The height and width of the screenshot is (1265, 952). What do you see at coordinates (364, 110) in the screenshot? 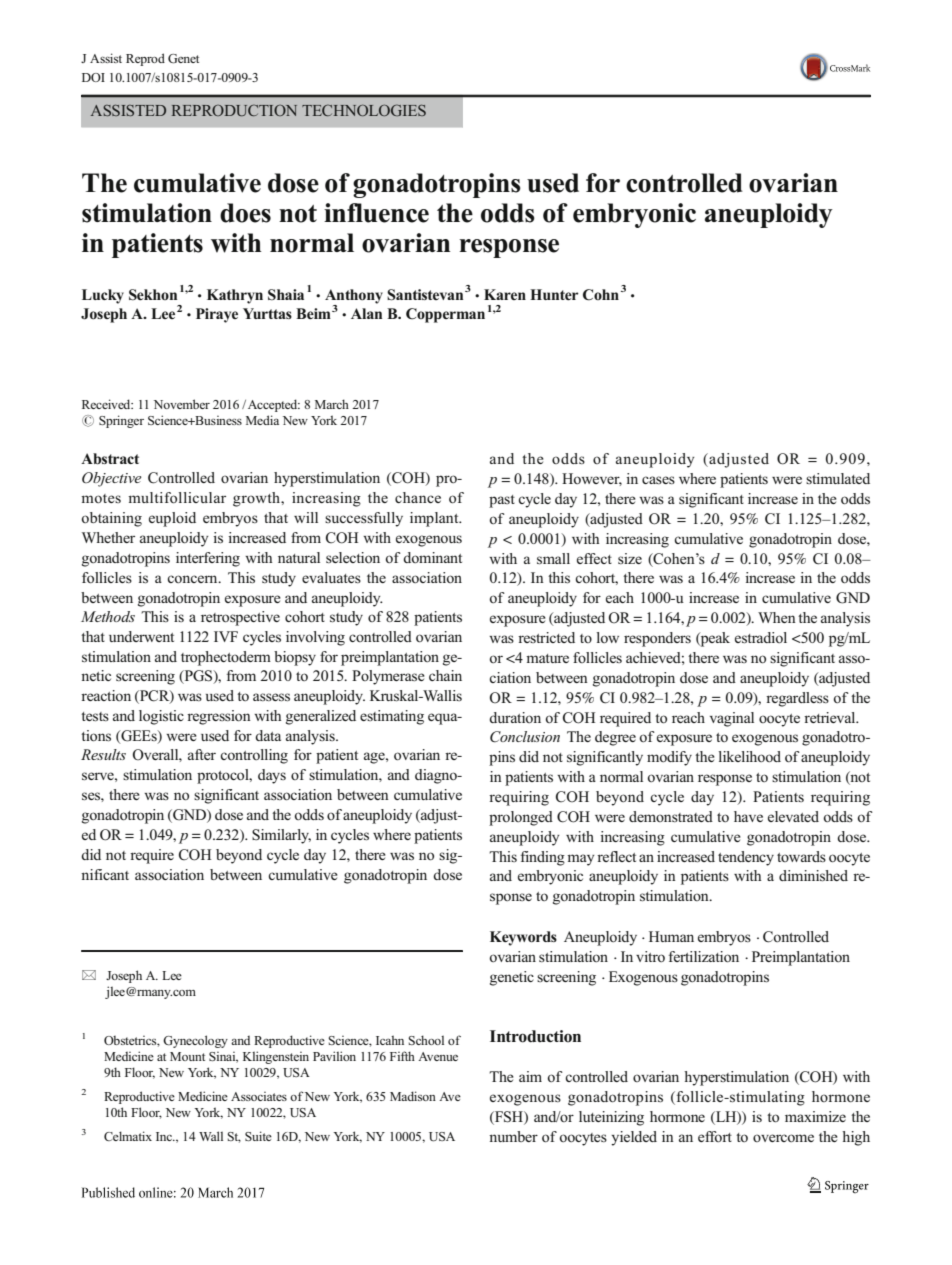
I see `TECHNOLOGIES` at bounding box center [364, 110].
